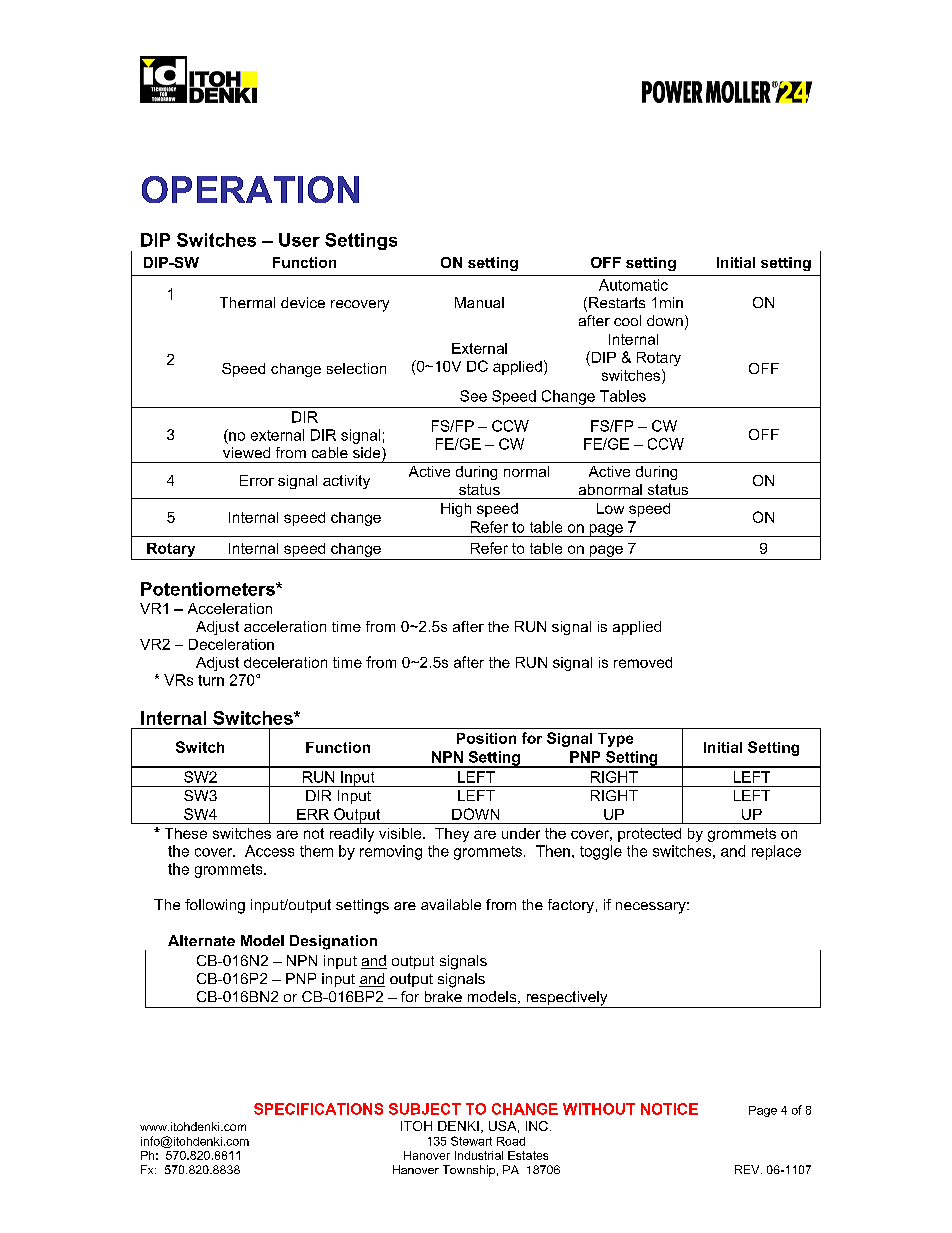 This document has height=1233, width=952. Describe the element at coordinates (456, 510) in the document. I see `High` at that location.
